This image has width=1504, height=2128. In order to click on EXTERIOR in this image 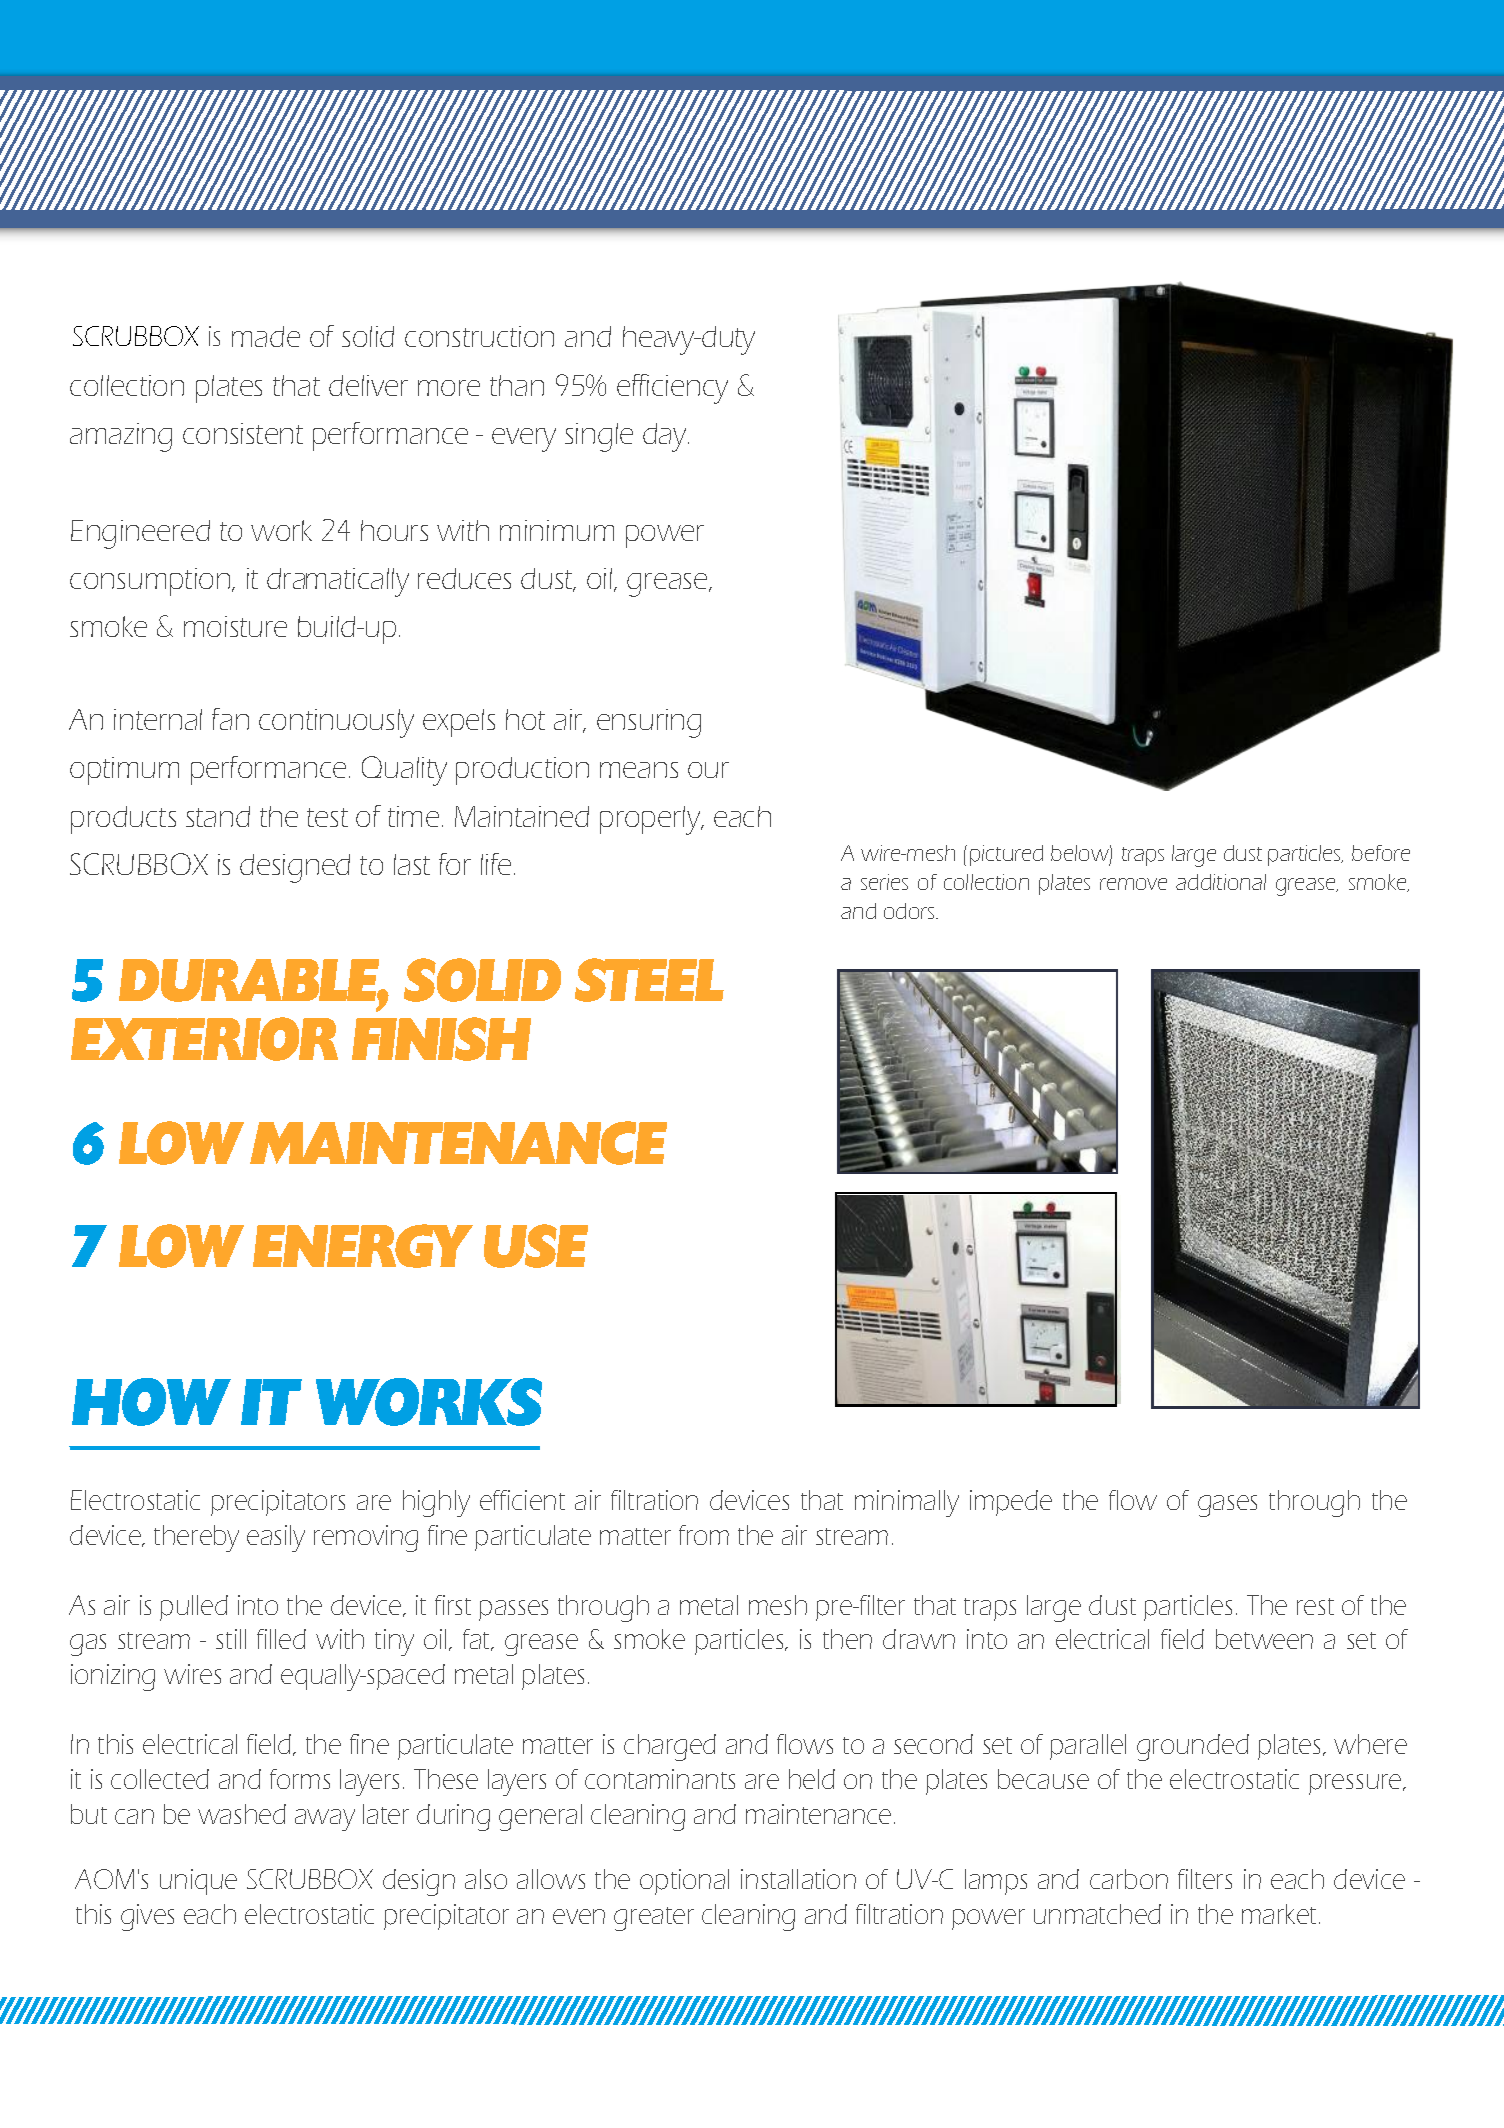, I will do `click(204, 1039)`.
